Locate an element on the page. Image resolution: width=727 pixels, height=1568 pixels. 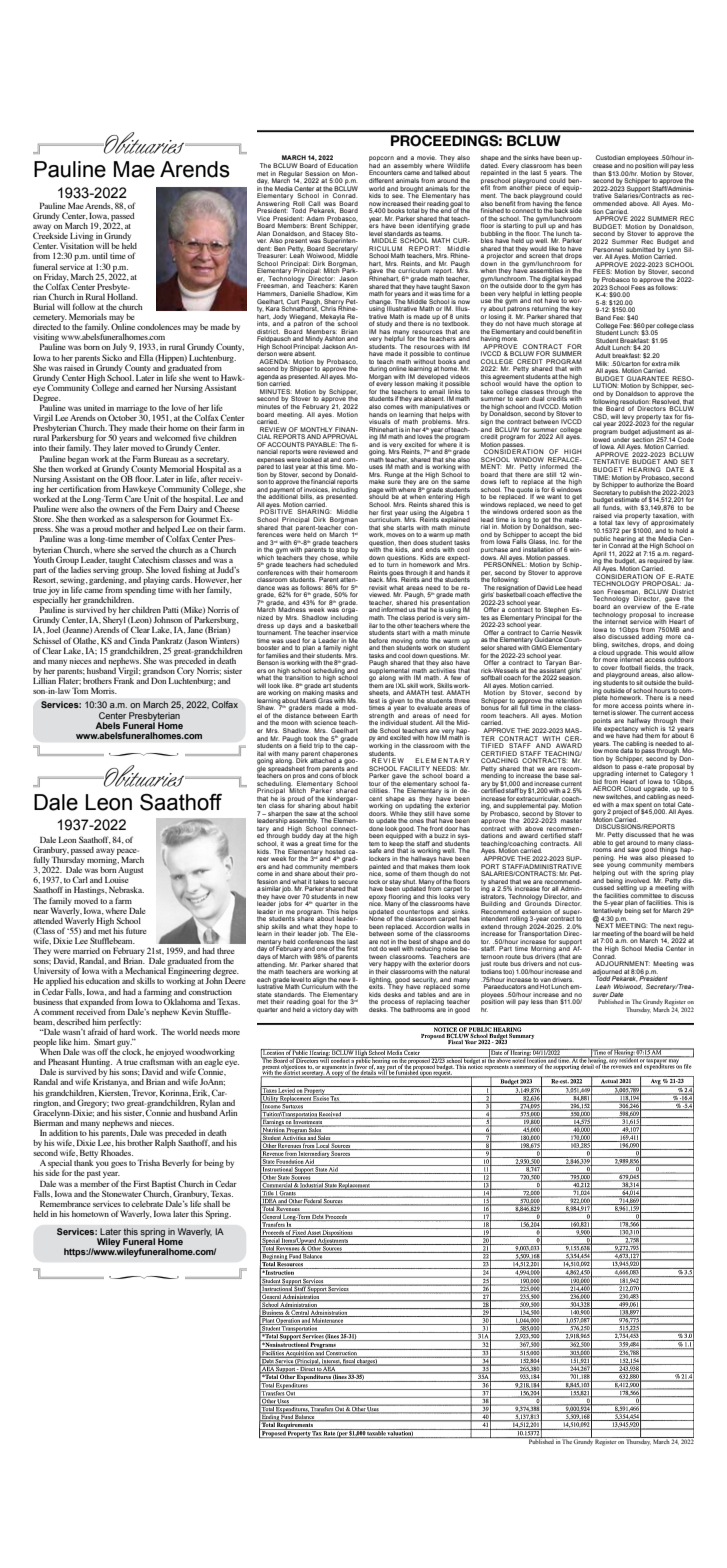
secure is located at coordinates (348, 882).
